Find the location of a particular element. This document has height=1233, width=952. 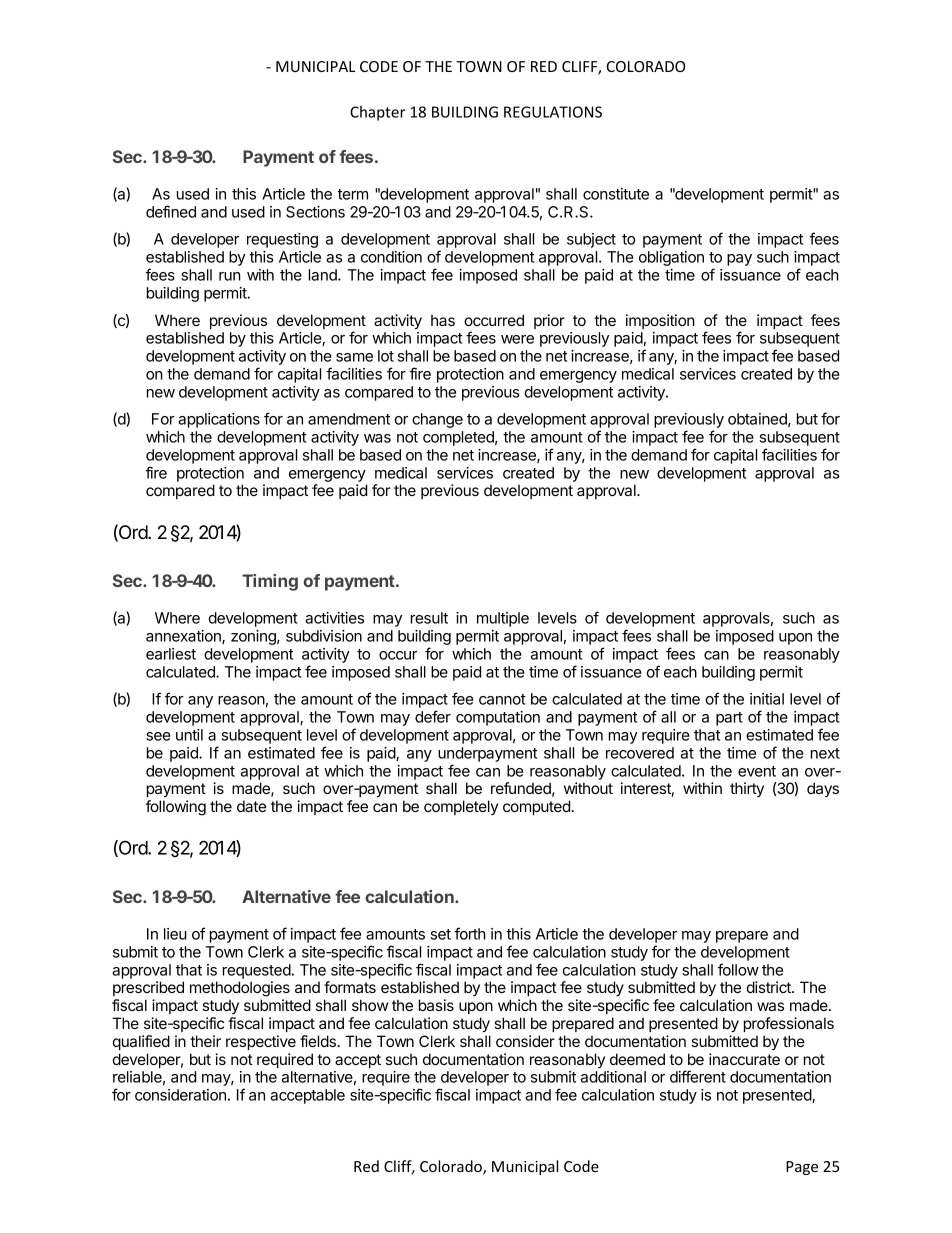

applications is located at coordinates (219, 420).
